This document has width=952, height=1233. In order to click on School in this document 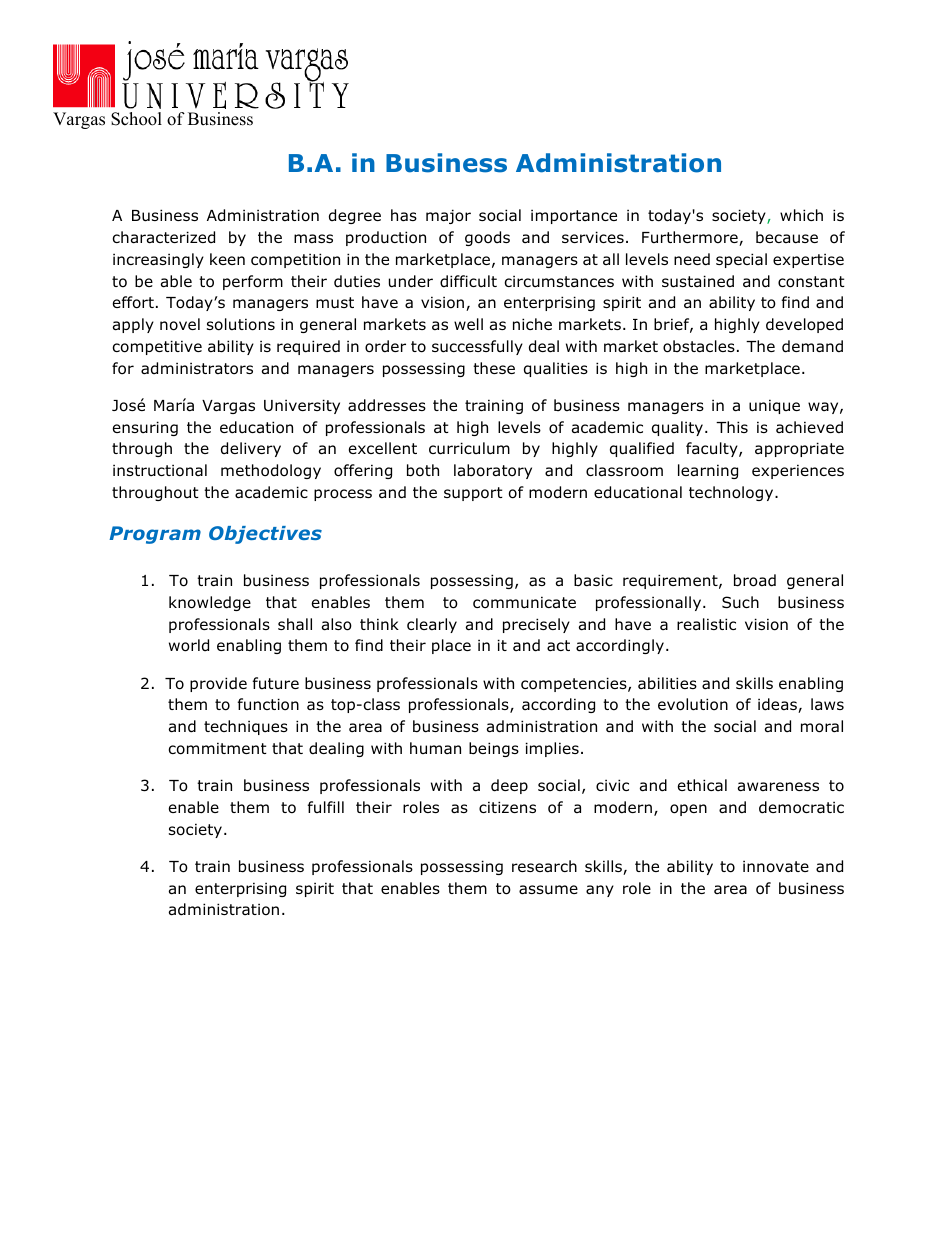, I will do `click(136, 119)`.
